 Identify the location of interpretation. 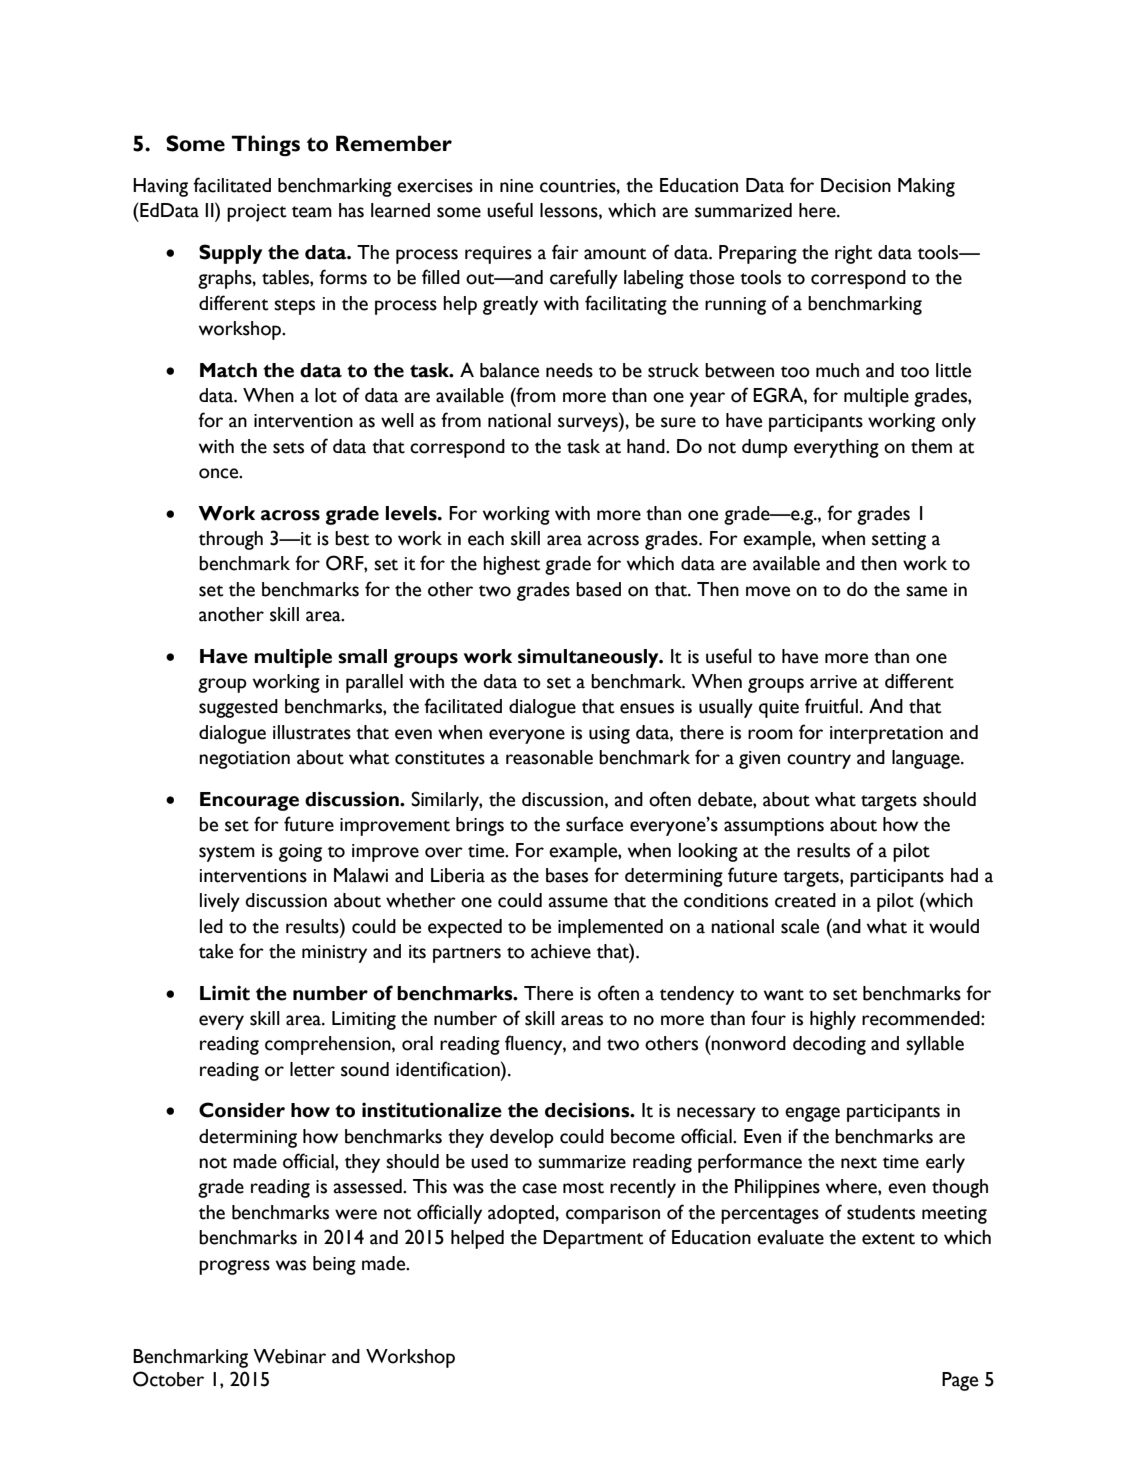
(886, 735).
